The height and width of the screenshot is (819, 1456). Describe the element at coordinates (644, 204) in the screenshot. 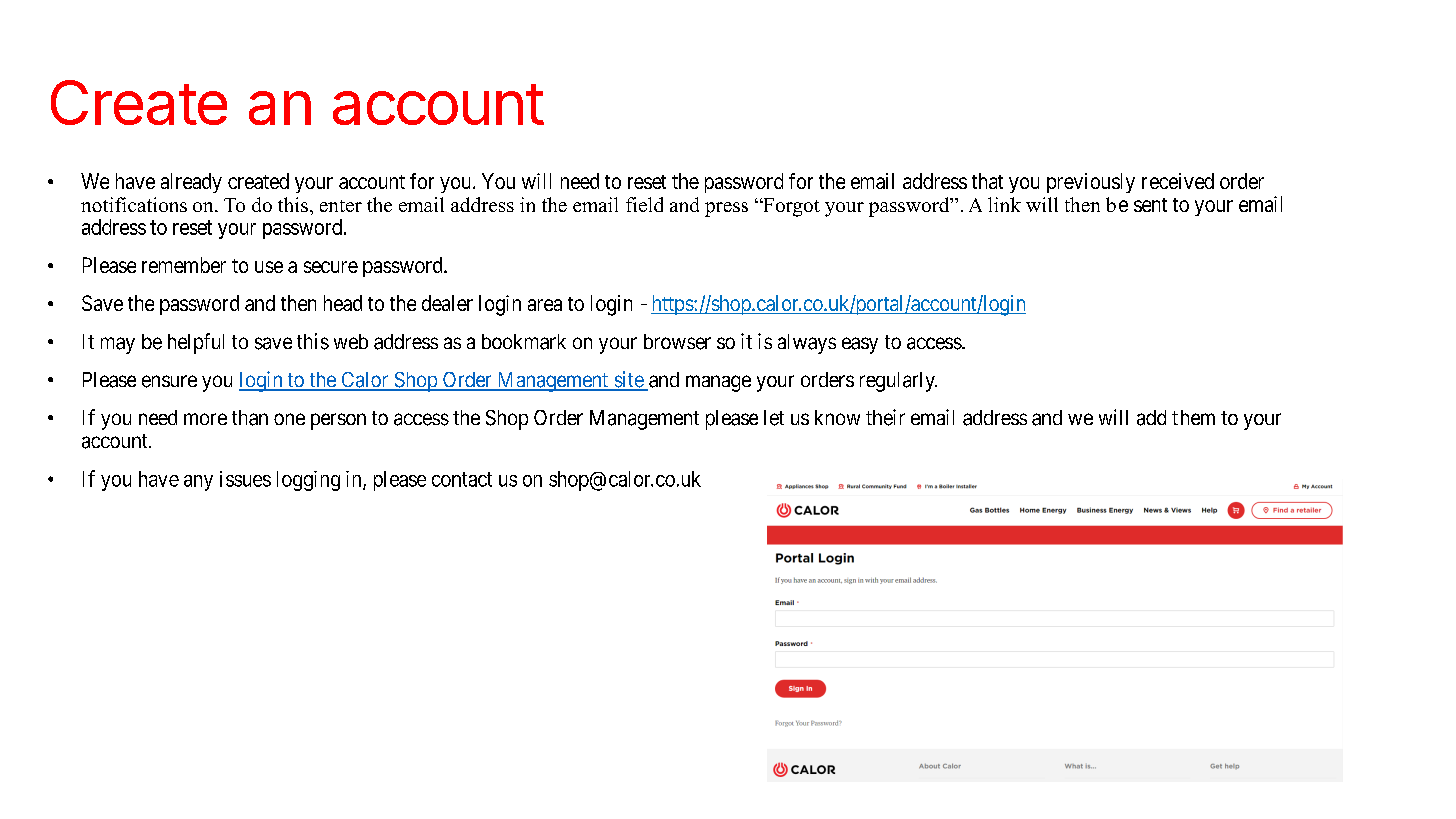

I see `field` at that location.
